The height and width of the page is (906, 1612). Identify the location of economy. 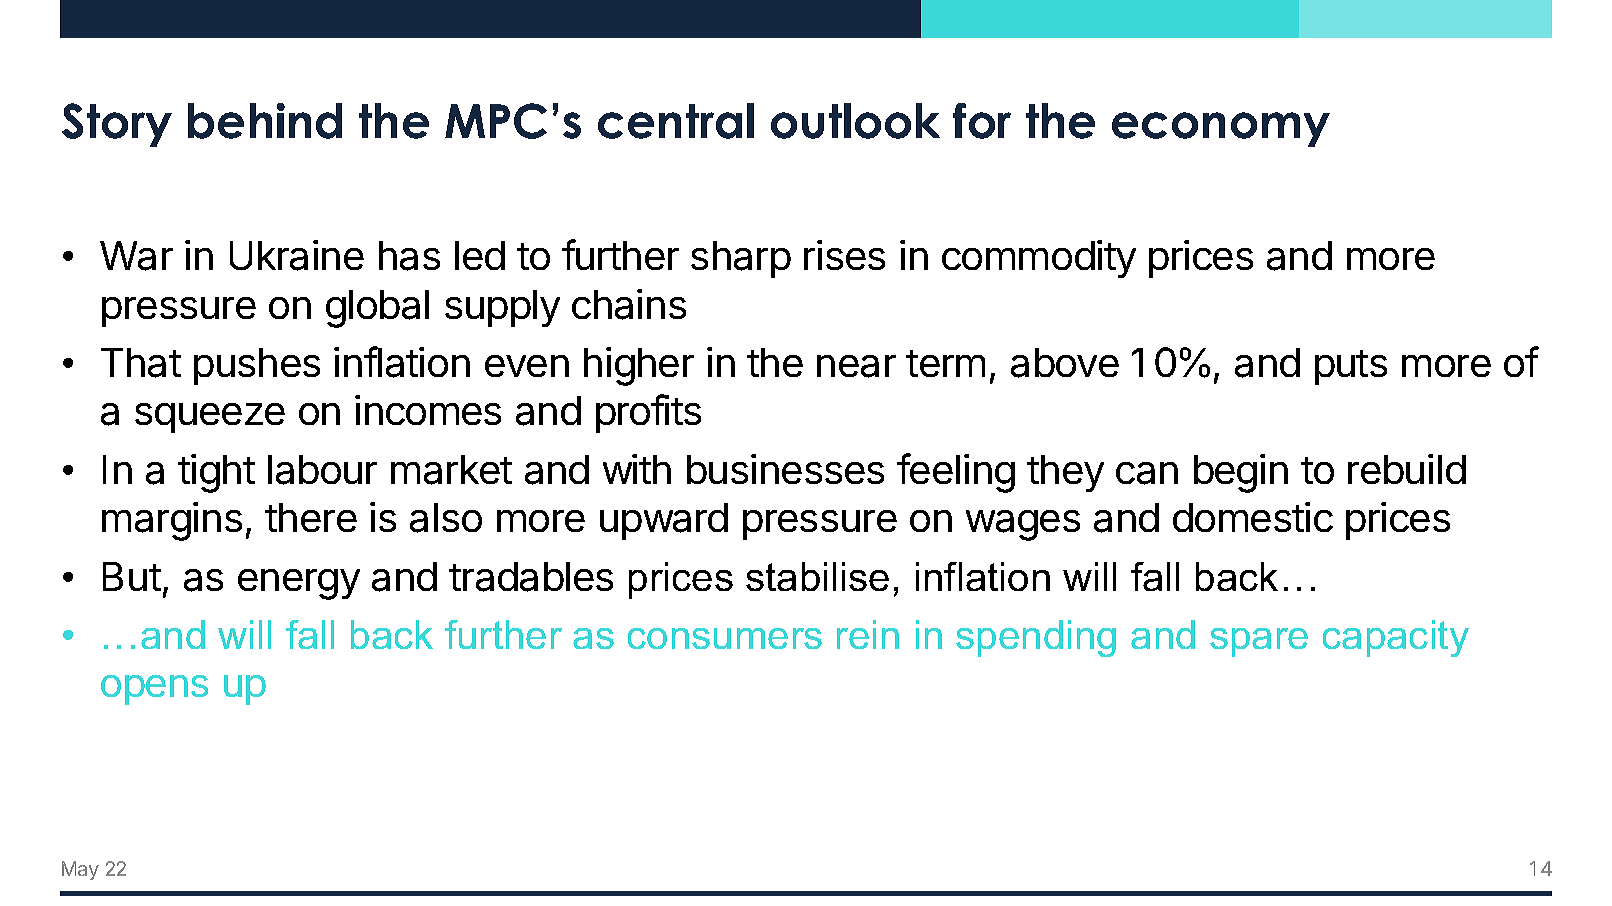
(1221, 129).
